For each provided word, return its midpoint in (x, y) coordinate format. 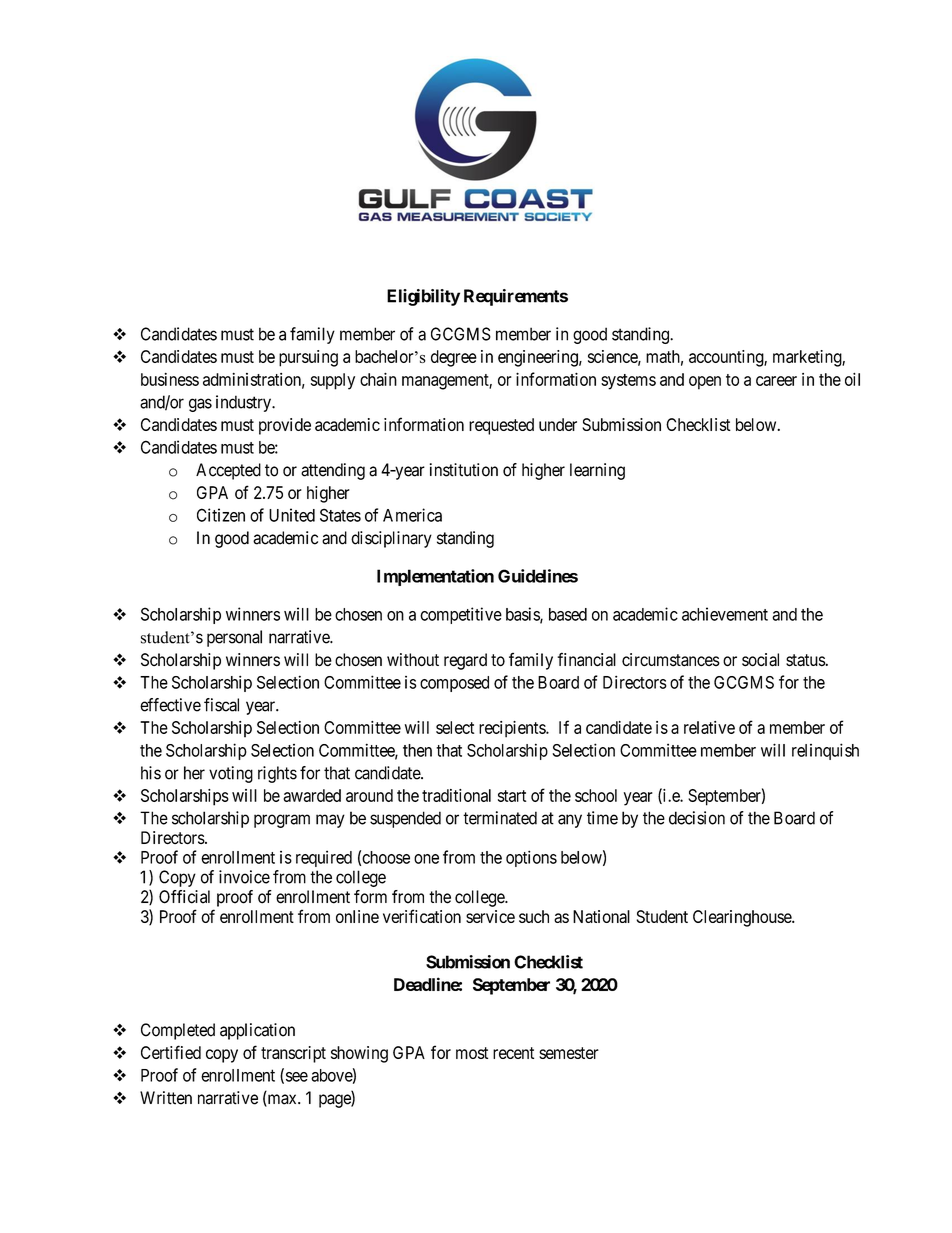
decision (697, 818)
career (776, 381)
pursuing (308, 358)
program (282, 821)
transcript (293, 1054)
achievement (725, 614)
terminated (500, 818)
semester (569, 1053)
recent (513, 1053)
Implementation (435, 577)
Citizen (221, 515)
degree (454, 358)
